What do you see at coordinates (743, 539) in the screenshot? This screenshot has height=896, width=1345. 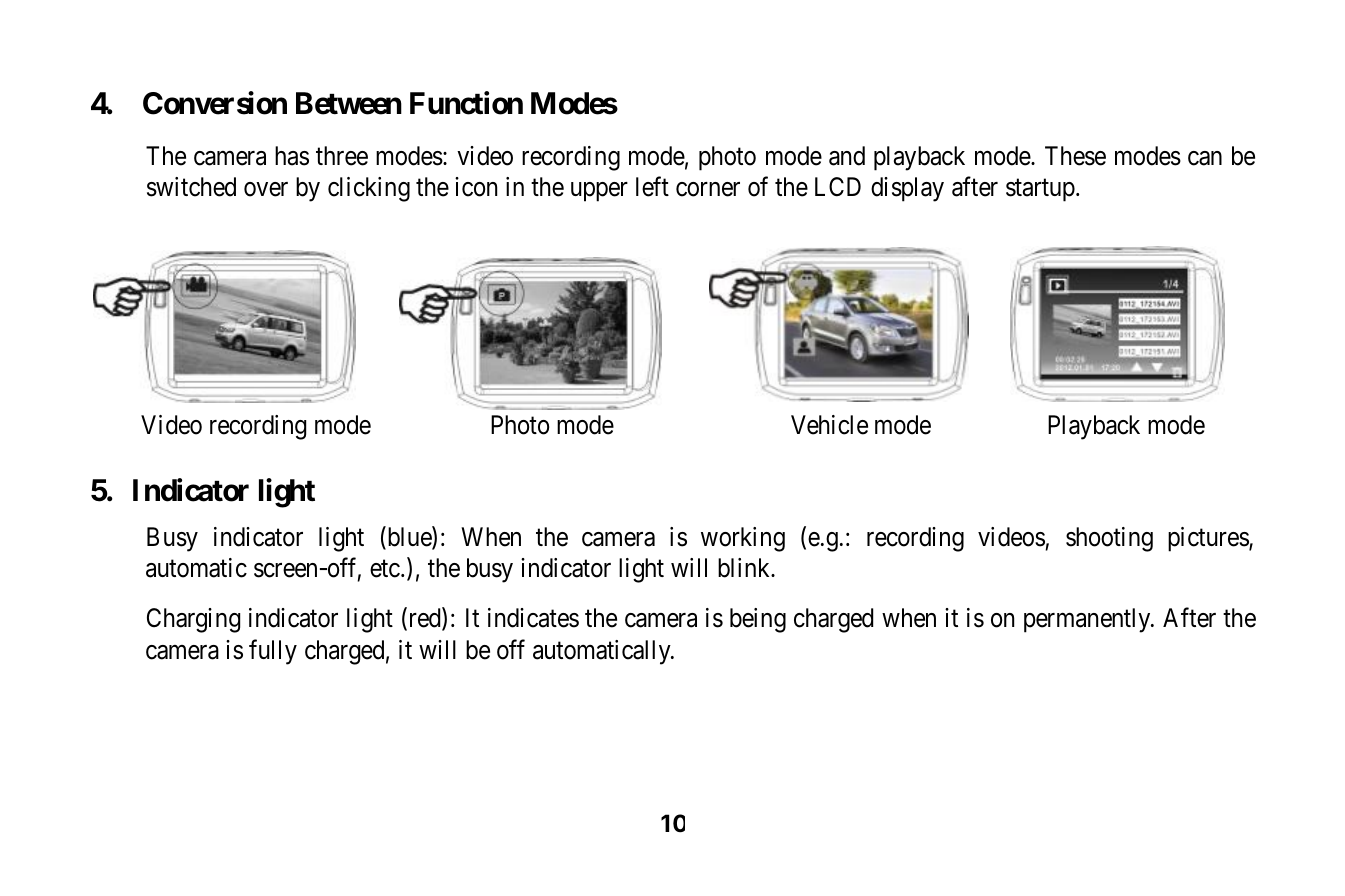 I see `working` at bounding box center [743, 539].
